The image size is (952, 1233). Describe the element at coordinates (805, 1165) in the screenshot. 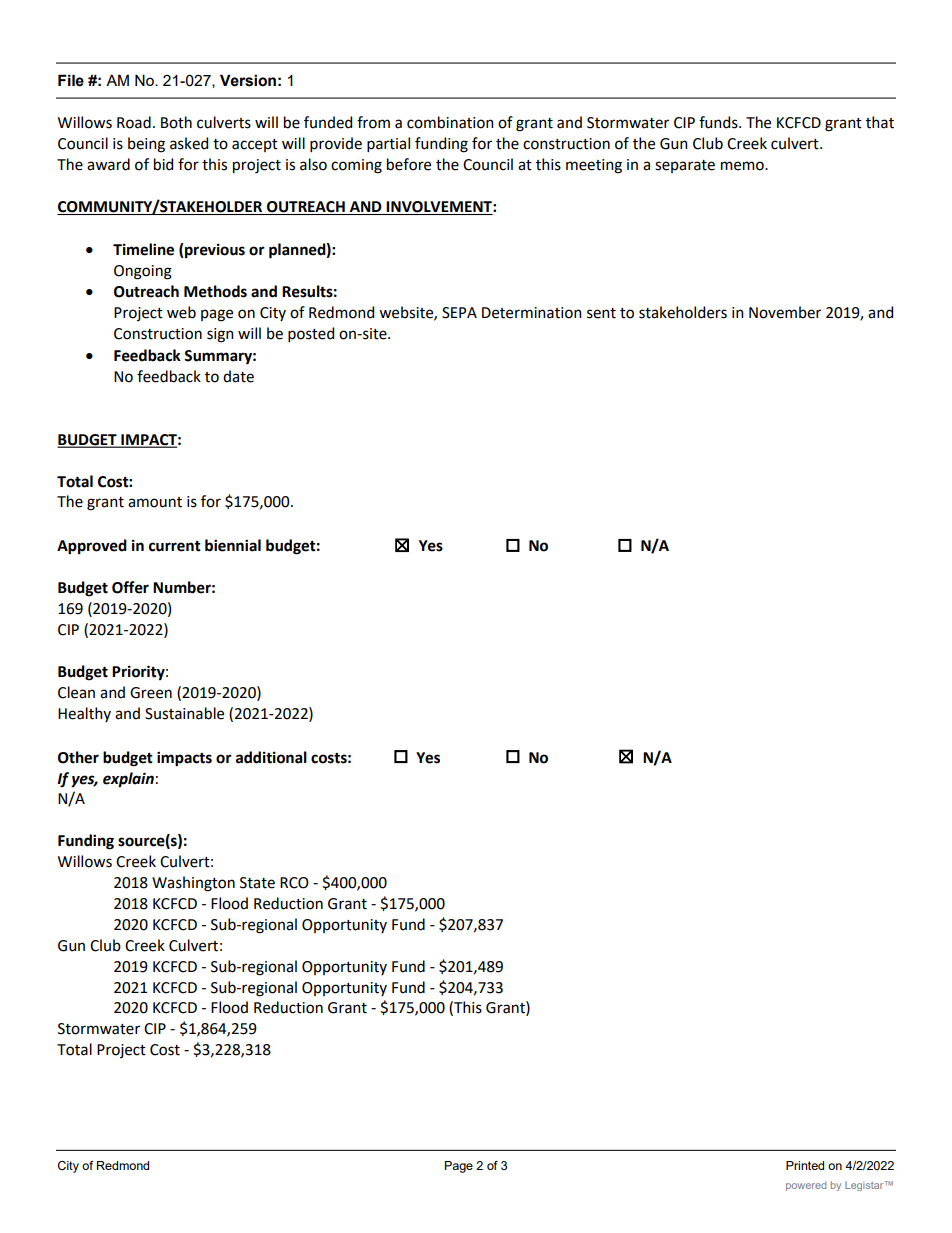

I see `Printed` at that location.
